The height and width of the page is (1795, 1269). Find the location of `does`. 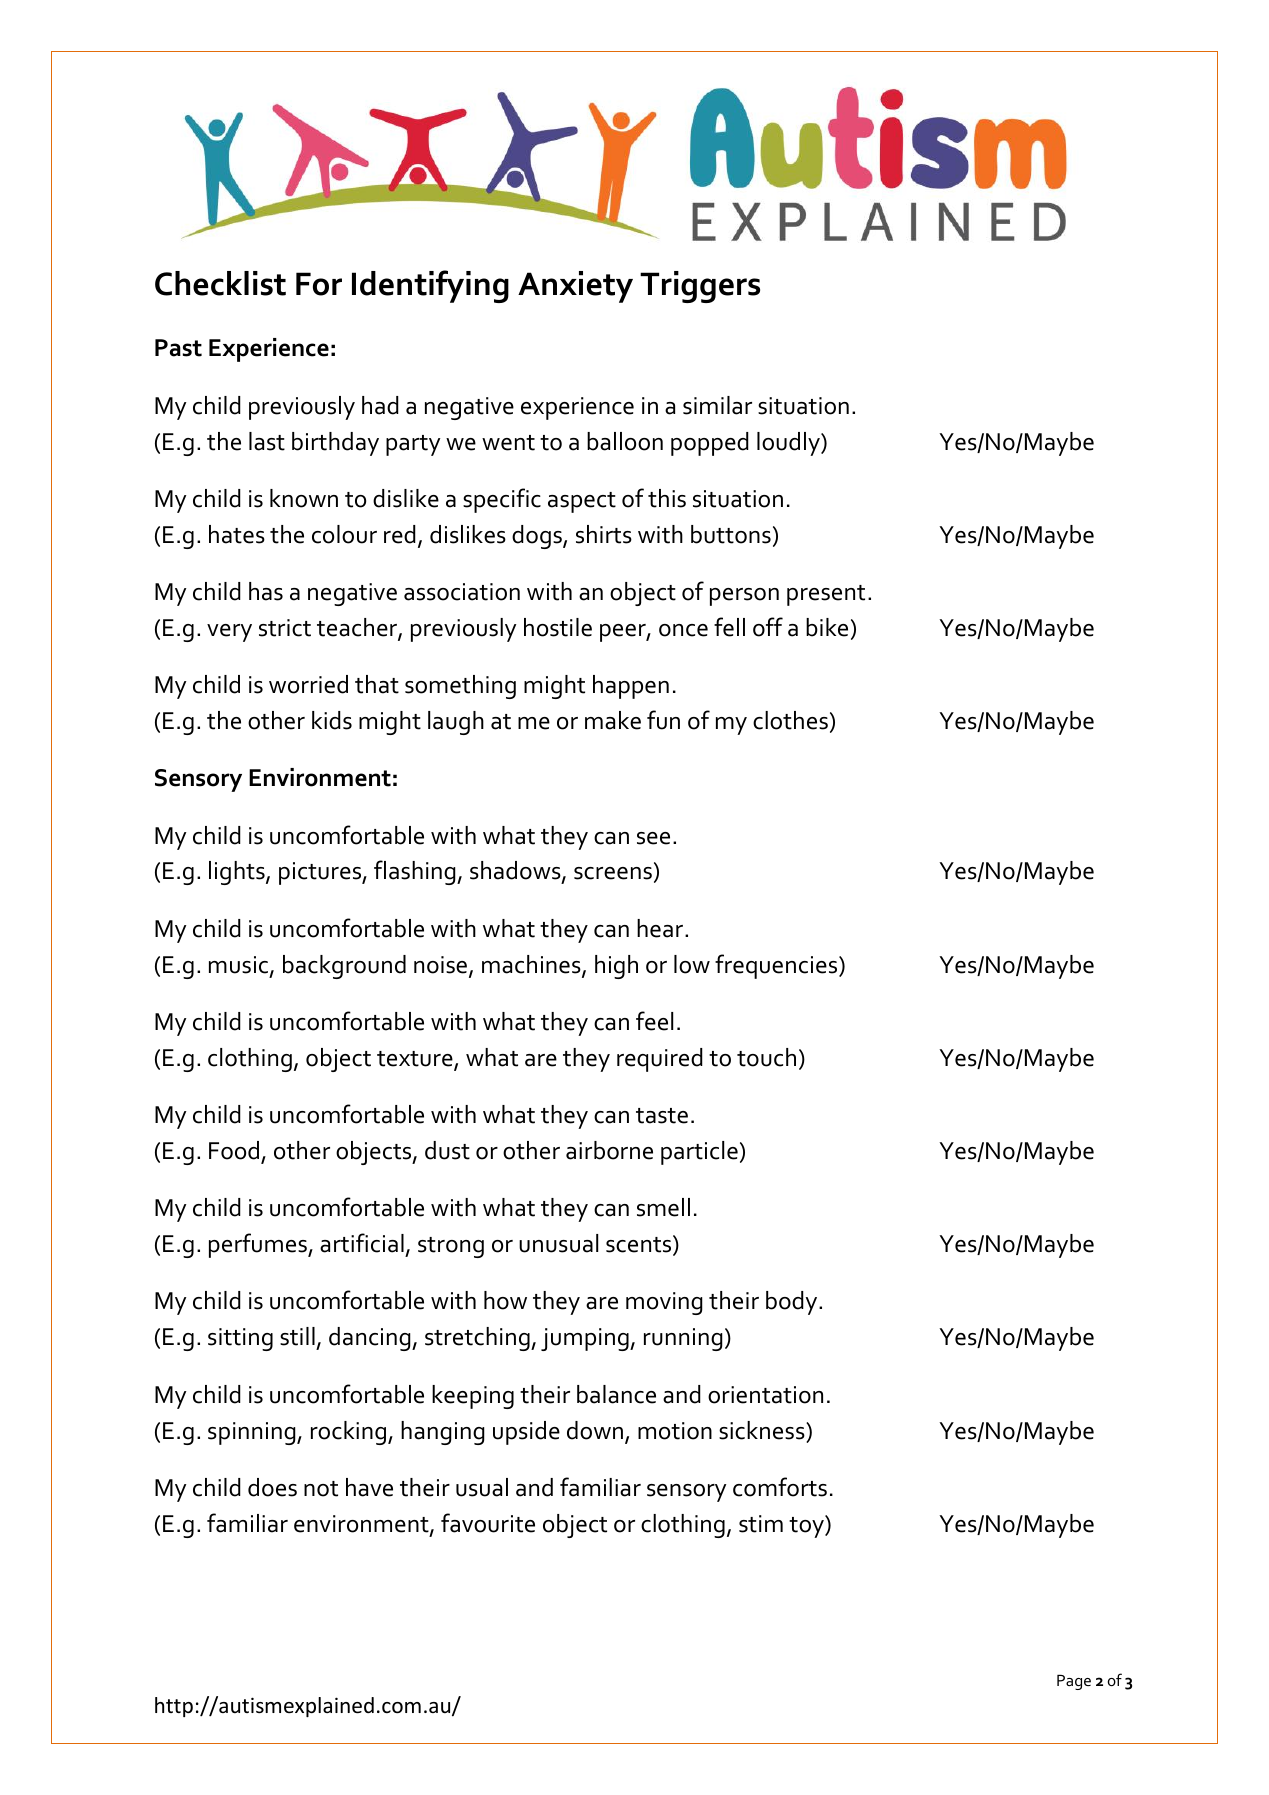

does is located at coordinates (272, 1487).
